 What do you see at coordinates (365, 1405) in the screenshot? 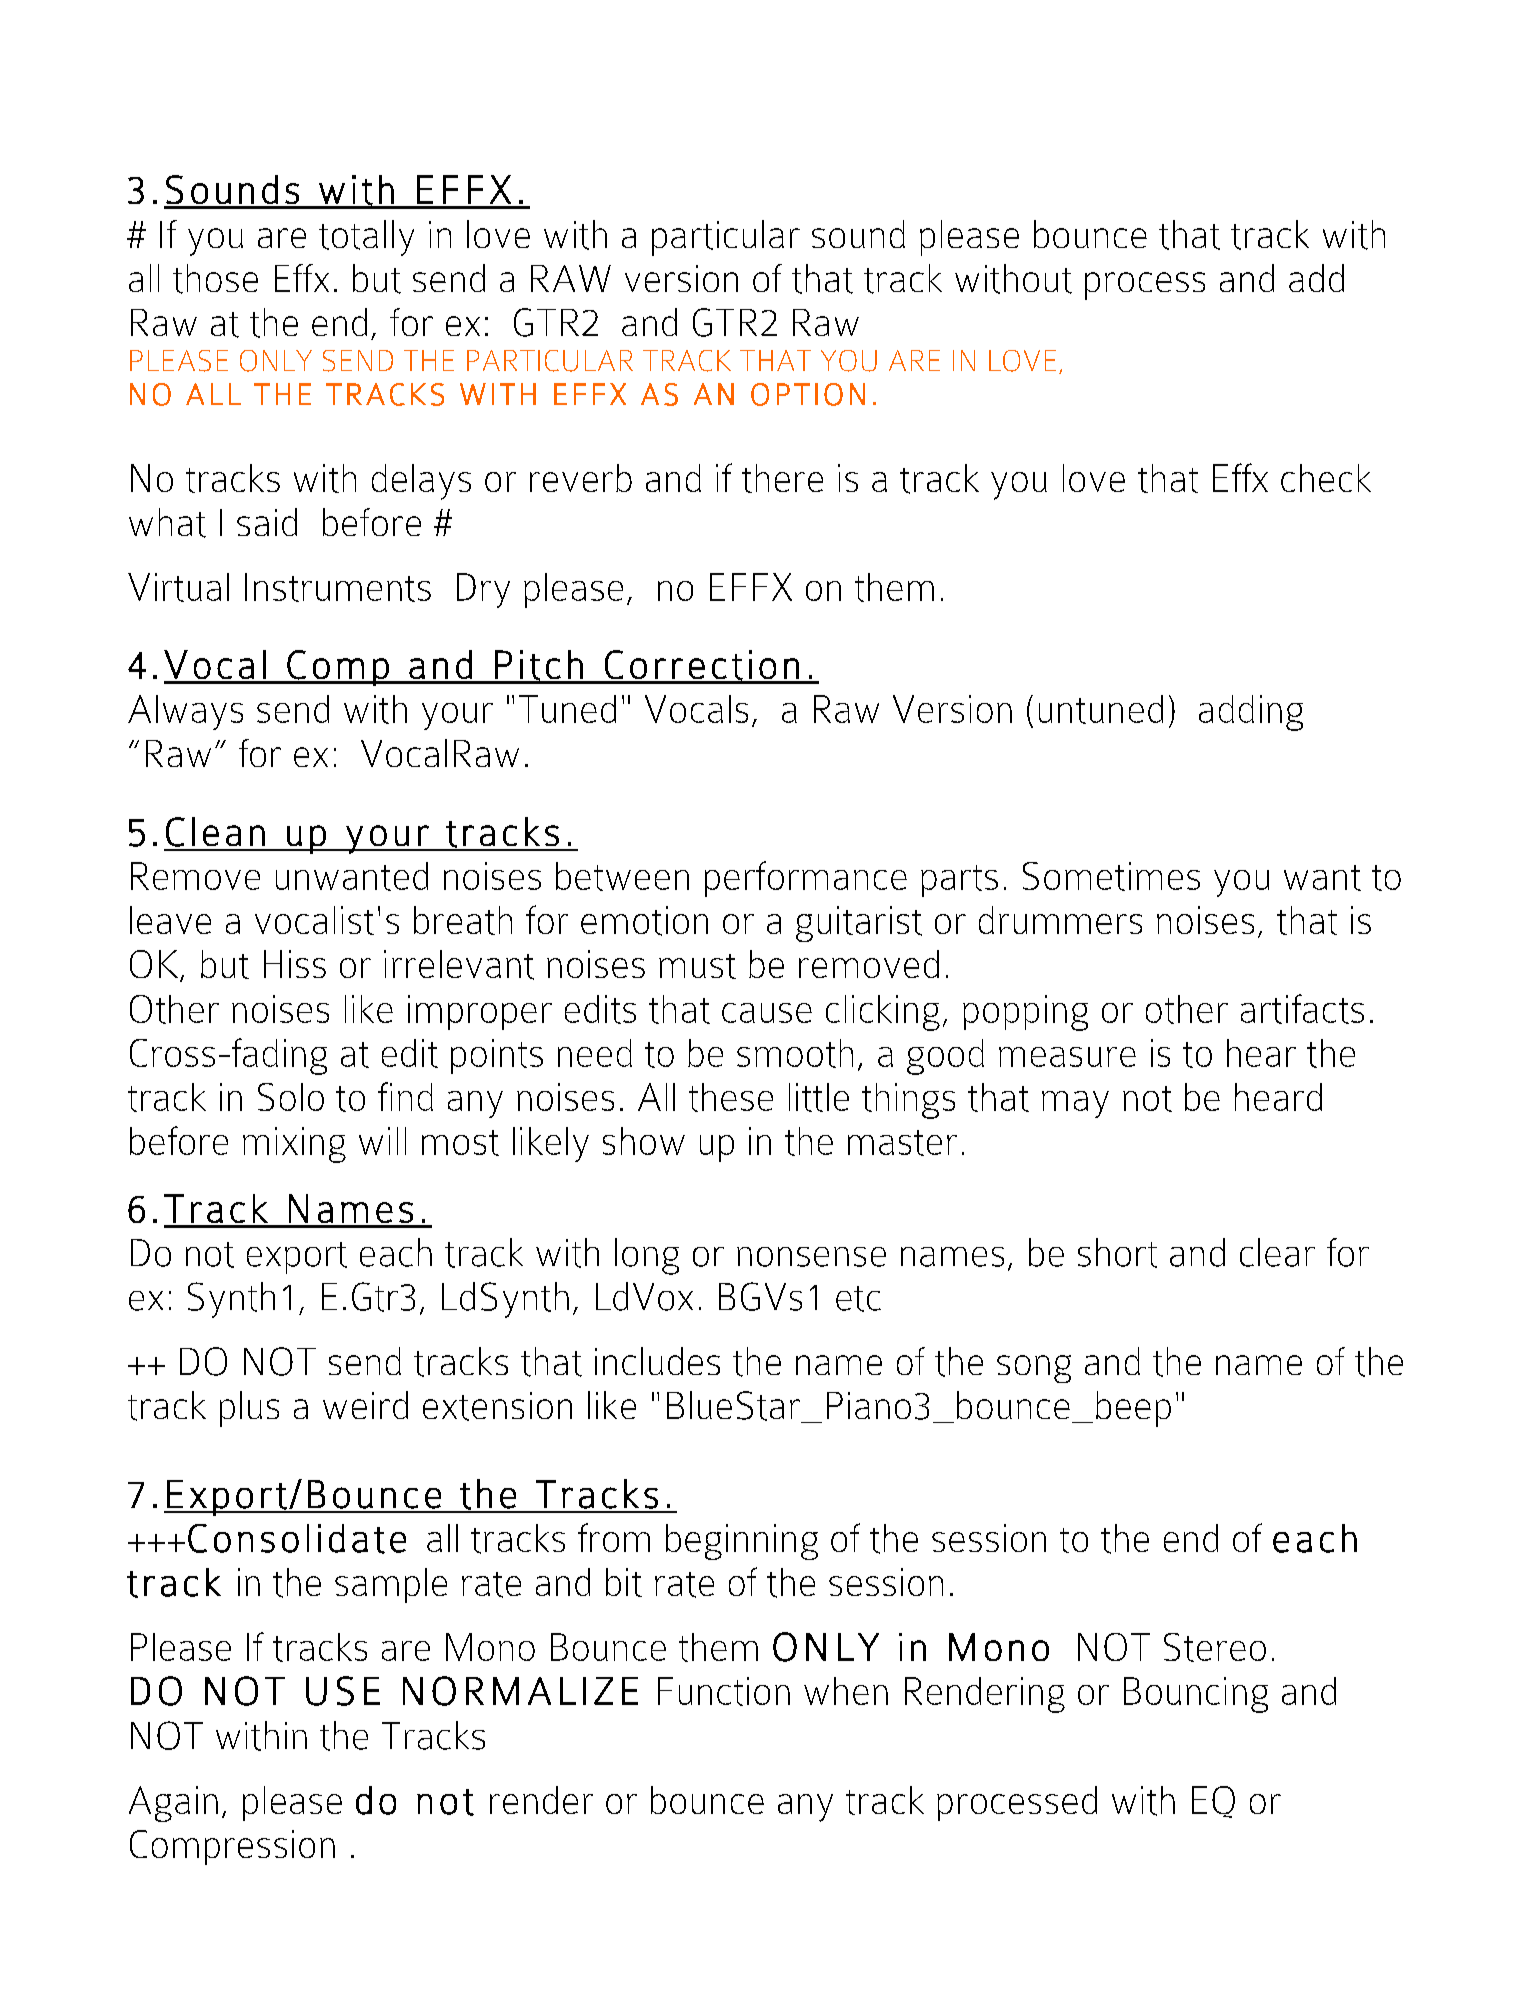
I see `weird` at bounding box center [365, 1405].
